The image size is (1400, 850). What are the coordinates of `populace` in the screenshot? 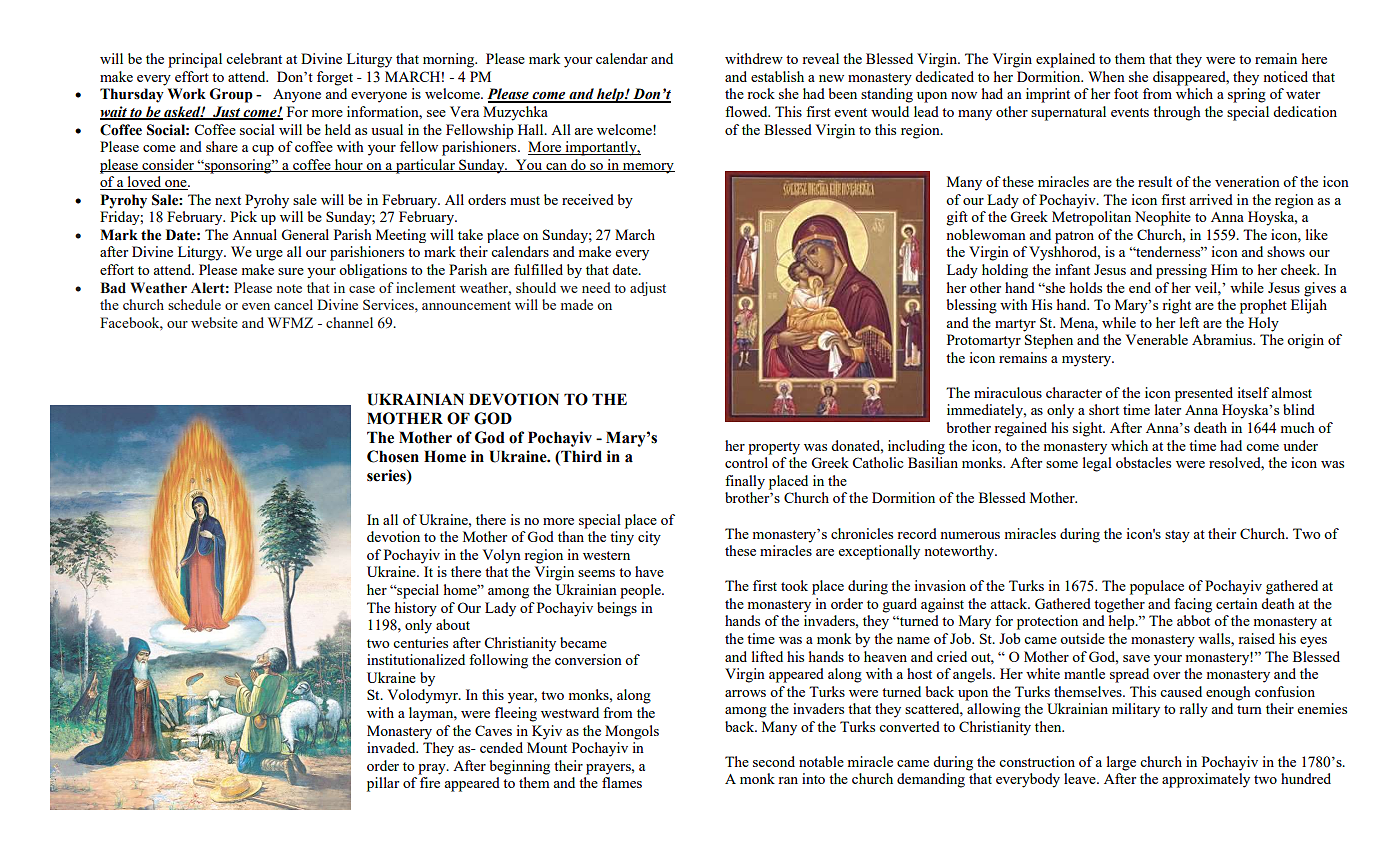 It's located at (1157, 587).
